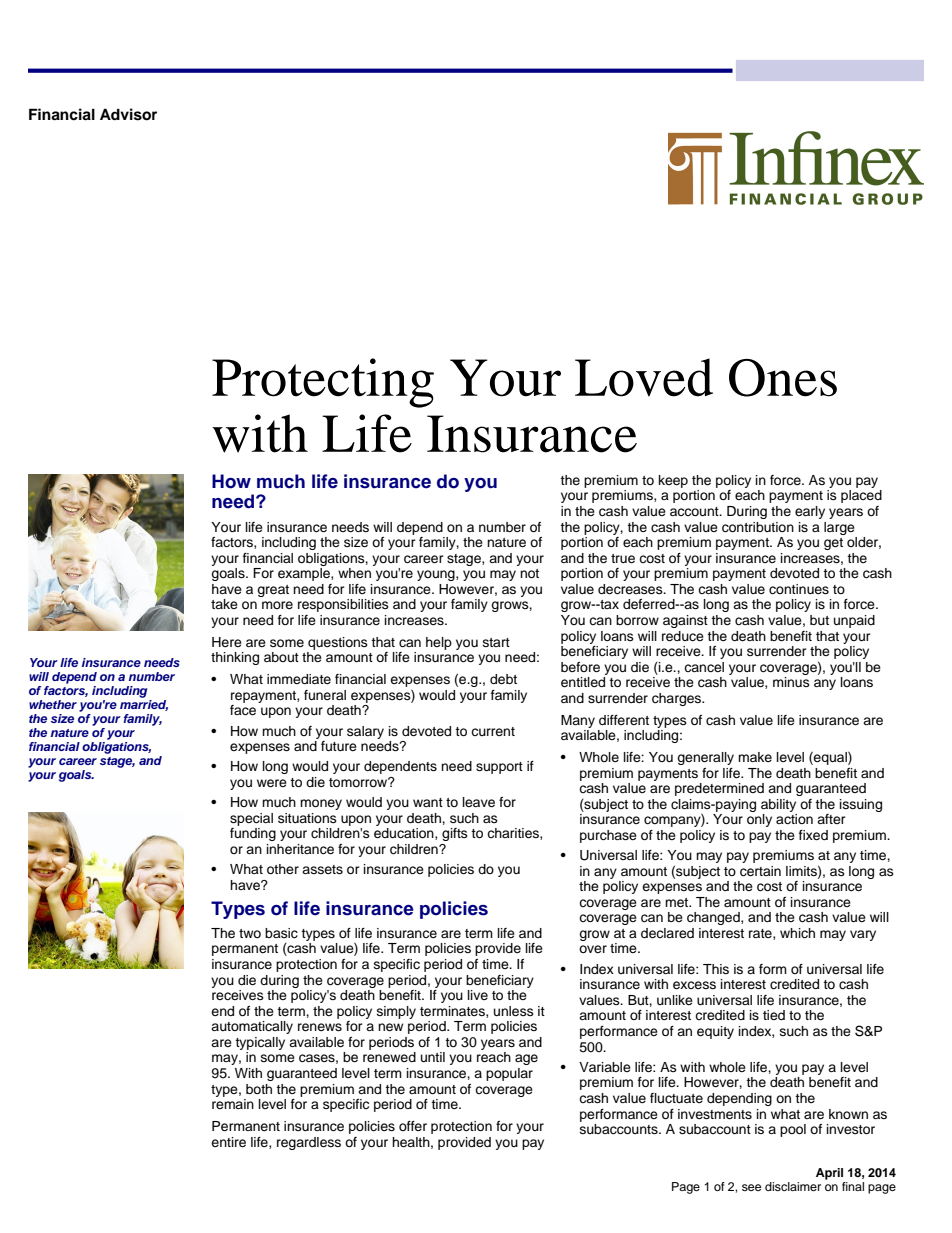 The height and width of the screenshot is (1233, 952). I want to click on Ones, so click(783, 378).
